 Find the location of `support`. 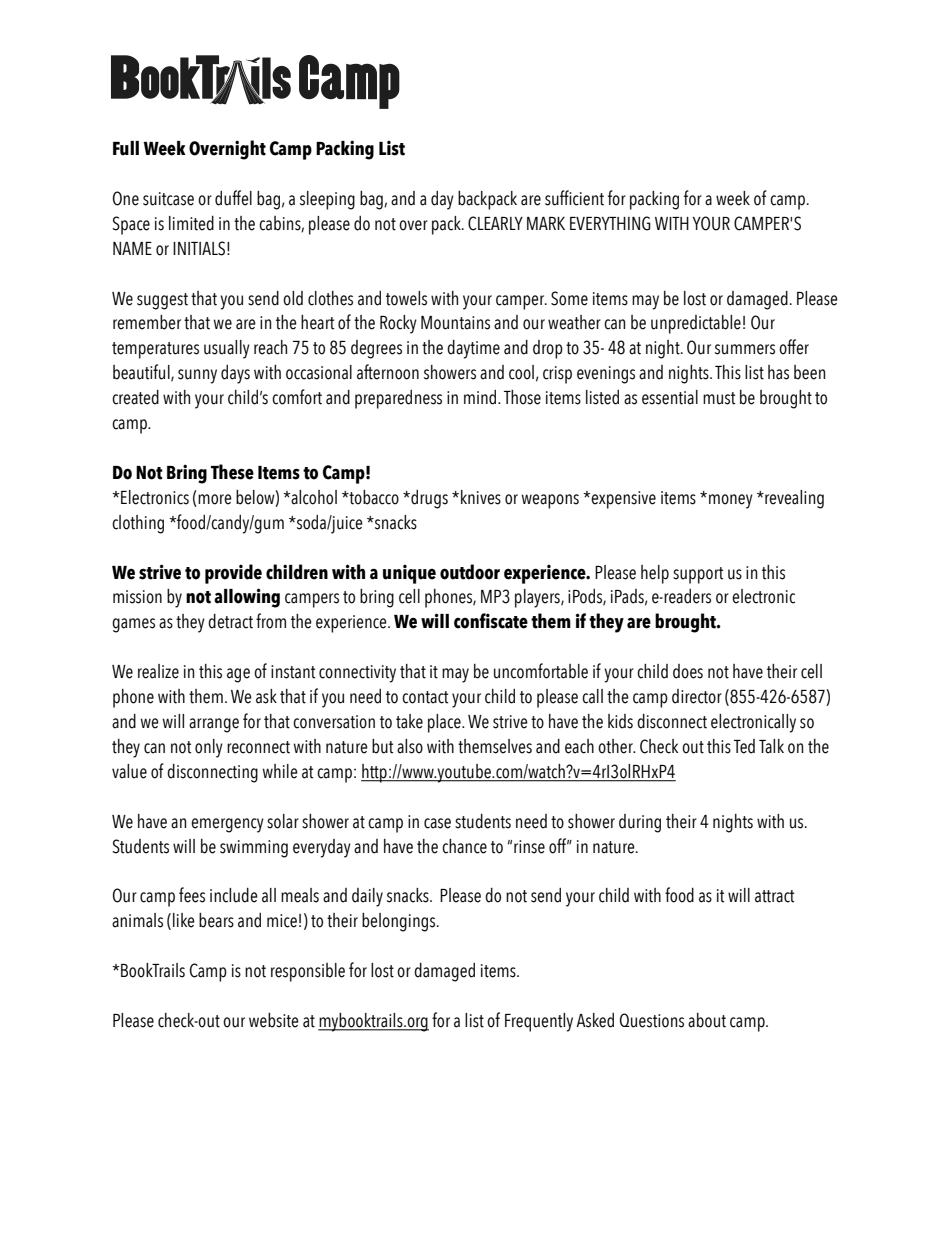

support is located at coordinates (698, 575).
